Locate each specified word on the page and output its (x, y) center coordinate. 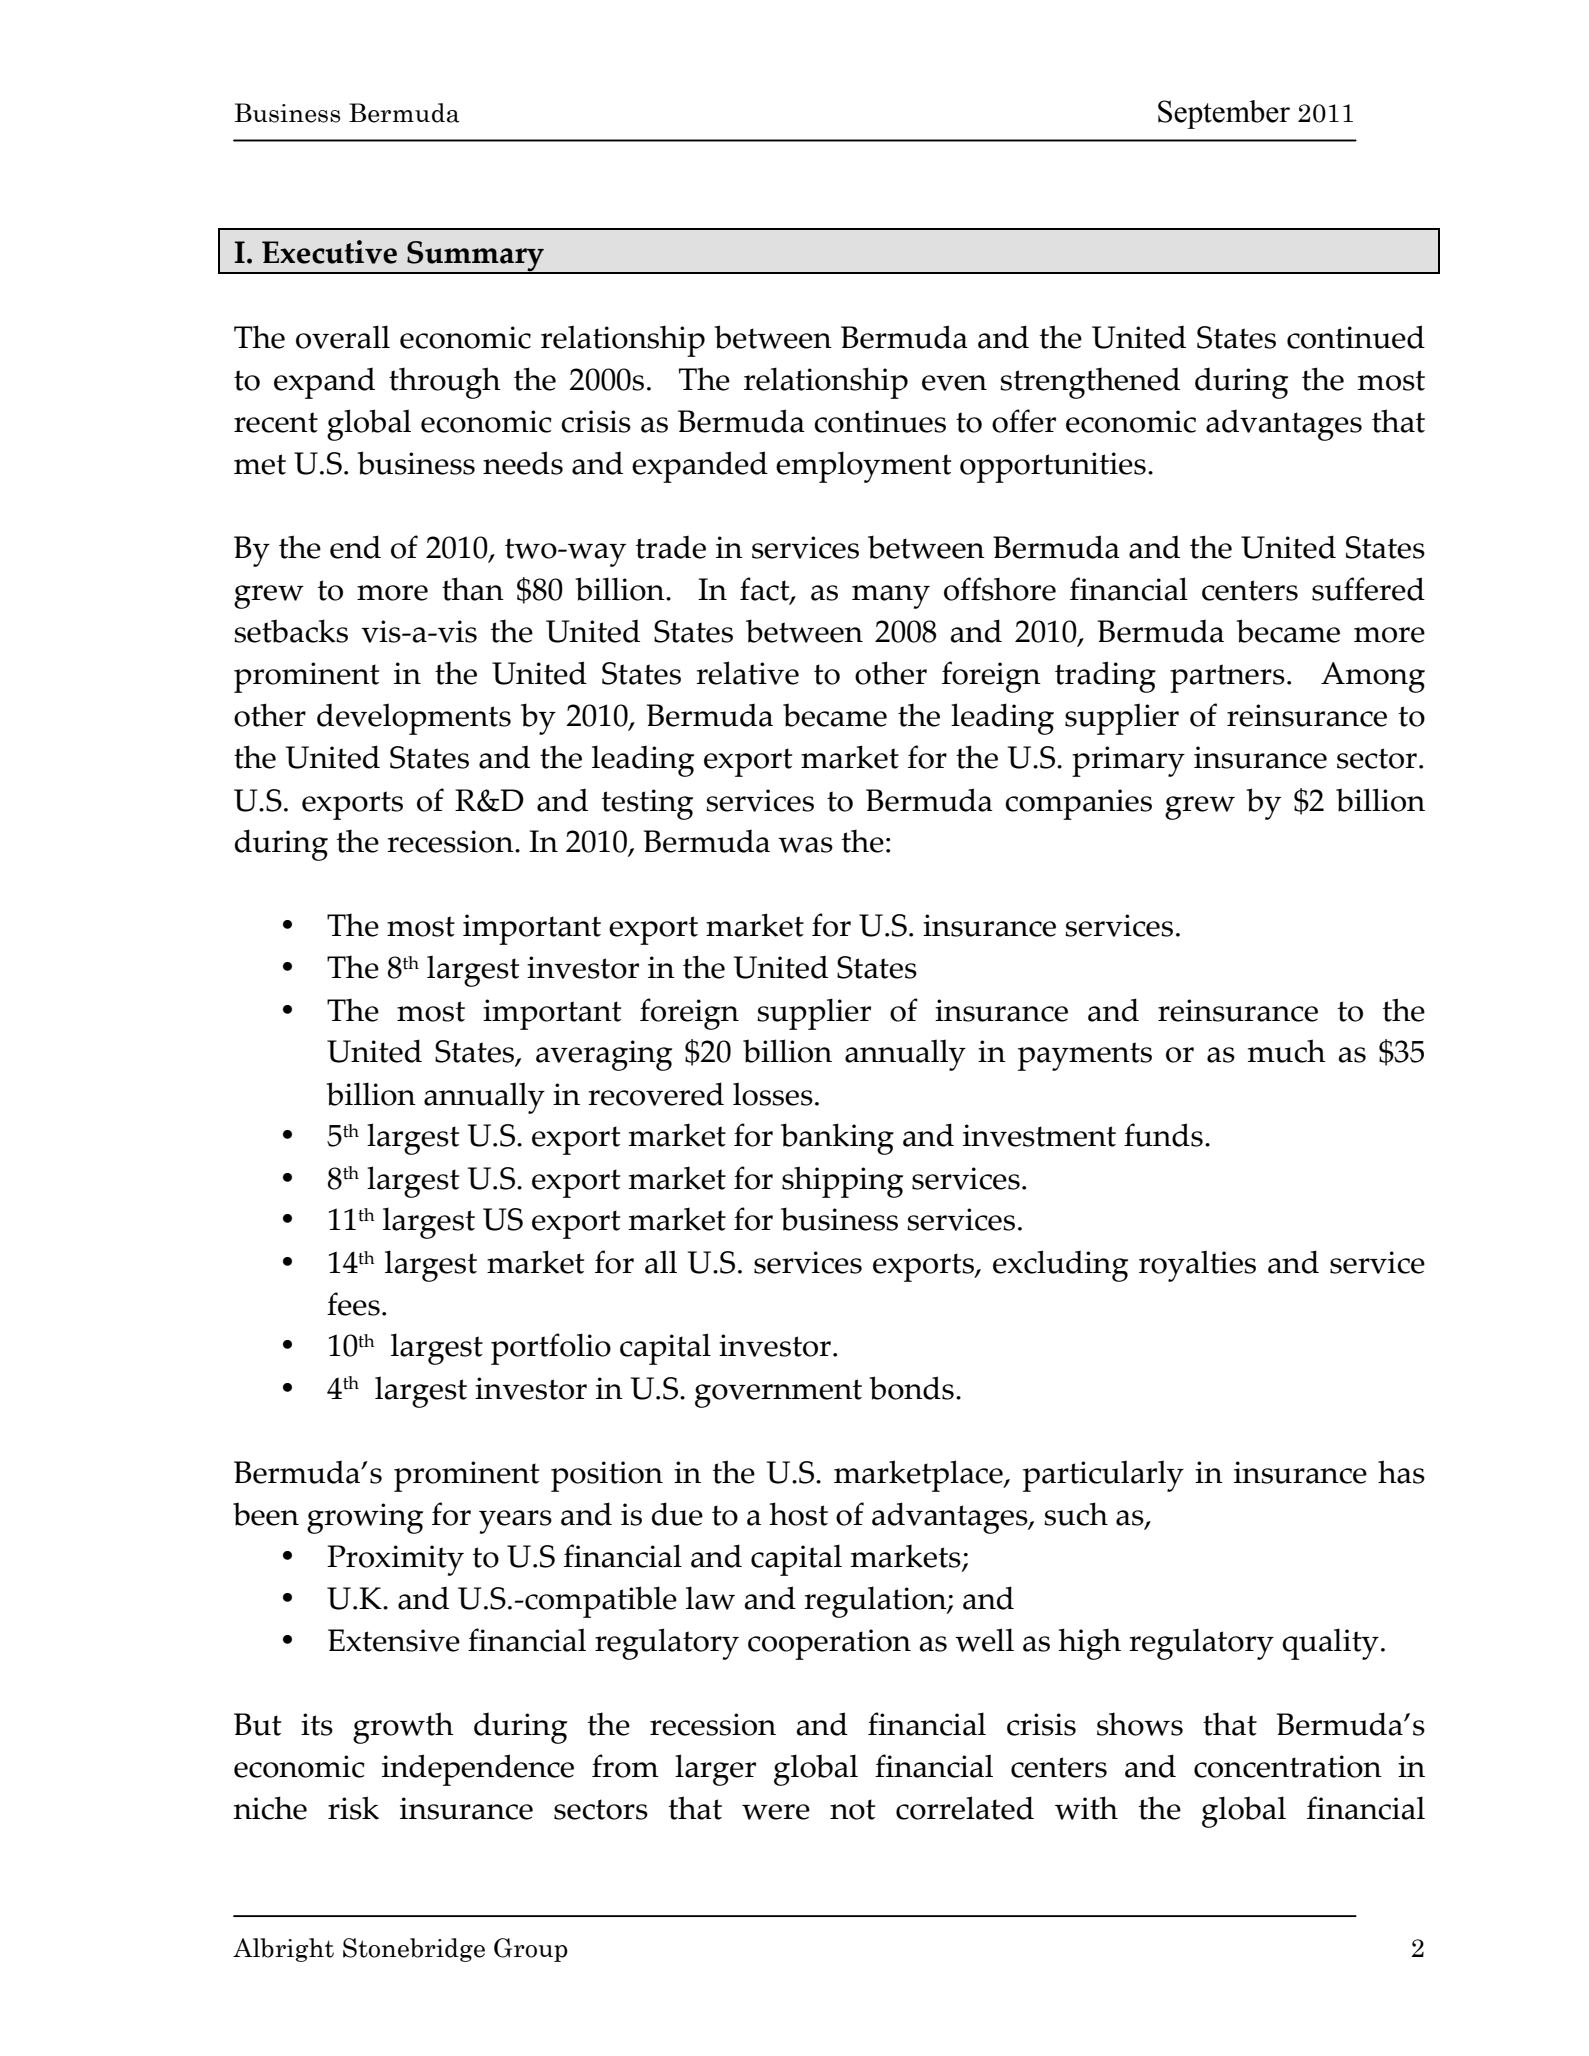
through (445, 383)
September (1224, 114)
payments (1085, 1056)
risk (353, 1808)
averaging (604, 1055)
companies (1078, 804)
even (954, 383)
